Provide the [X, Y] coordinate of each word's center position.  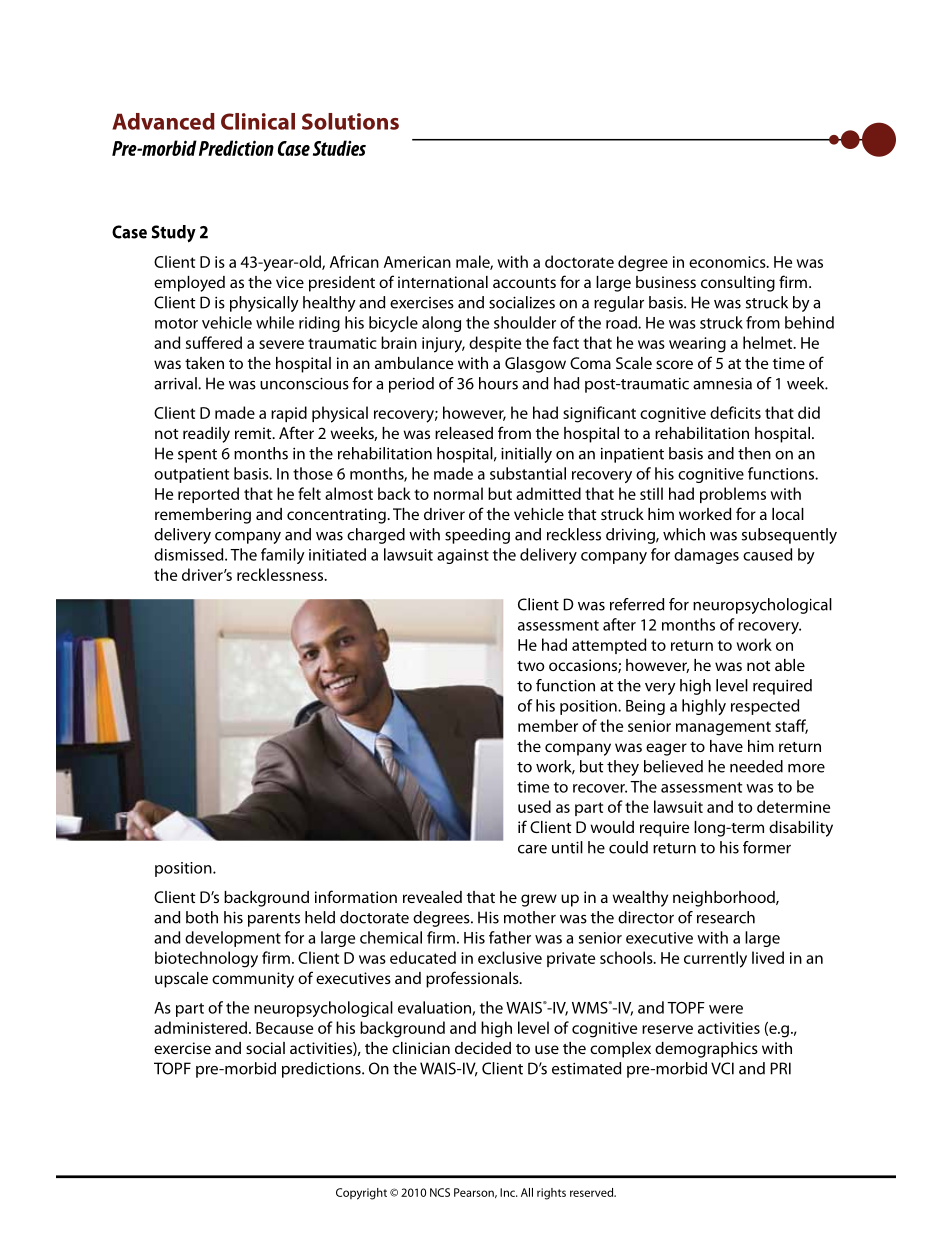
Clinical [258, 121]
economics [728, 262]
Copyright [361, 1194]
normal [458, 493]
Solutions [350, 121]
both [202, 917]
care [532, 849]
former [767, 847]
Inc [509, 1192]
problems [733, 495]
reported [208, 495]
